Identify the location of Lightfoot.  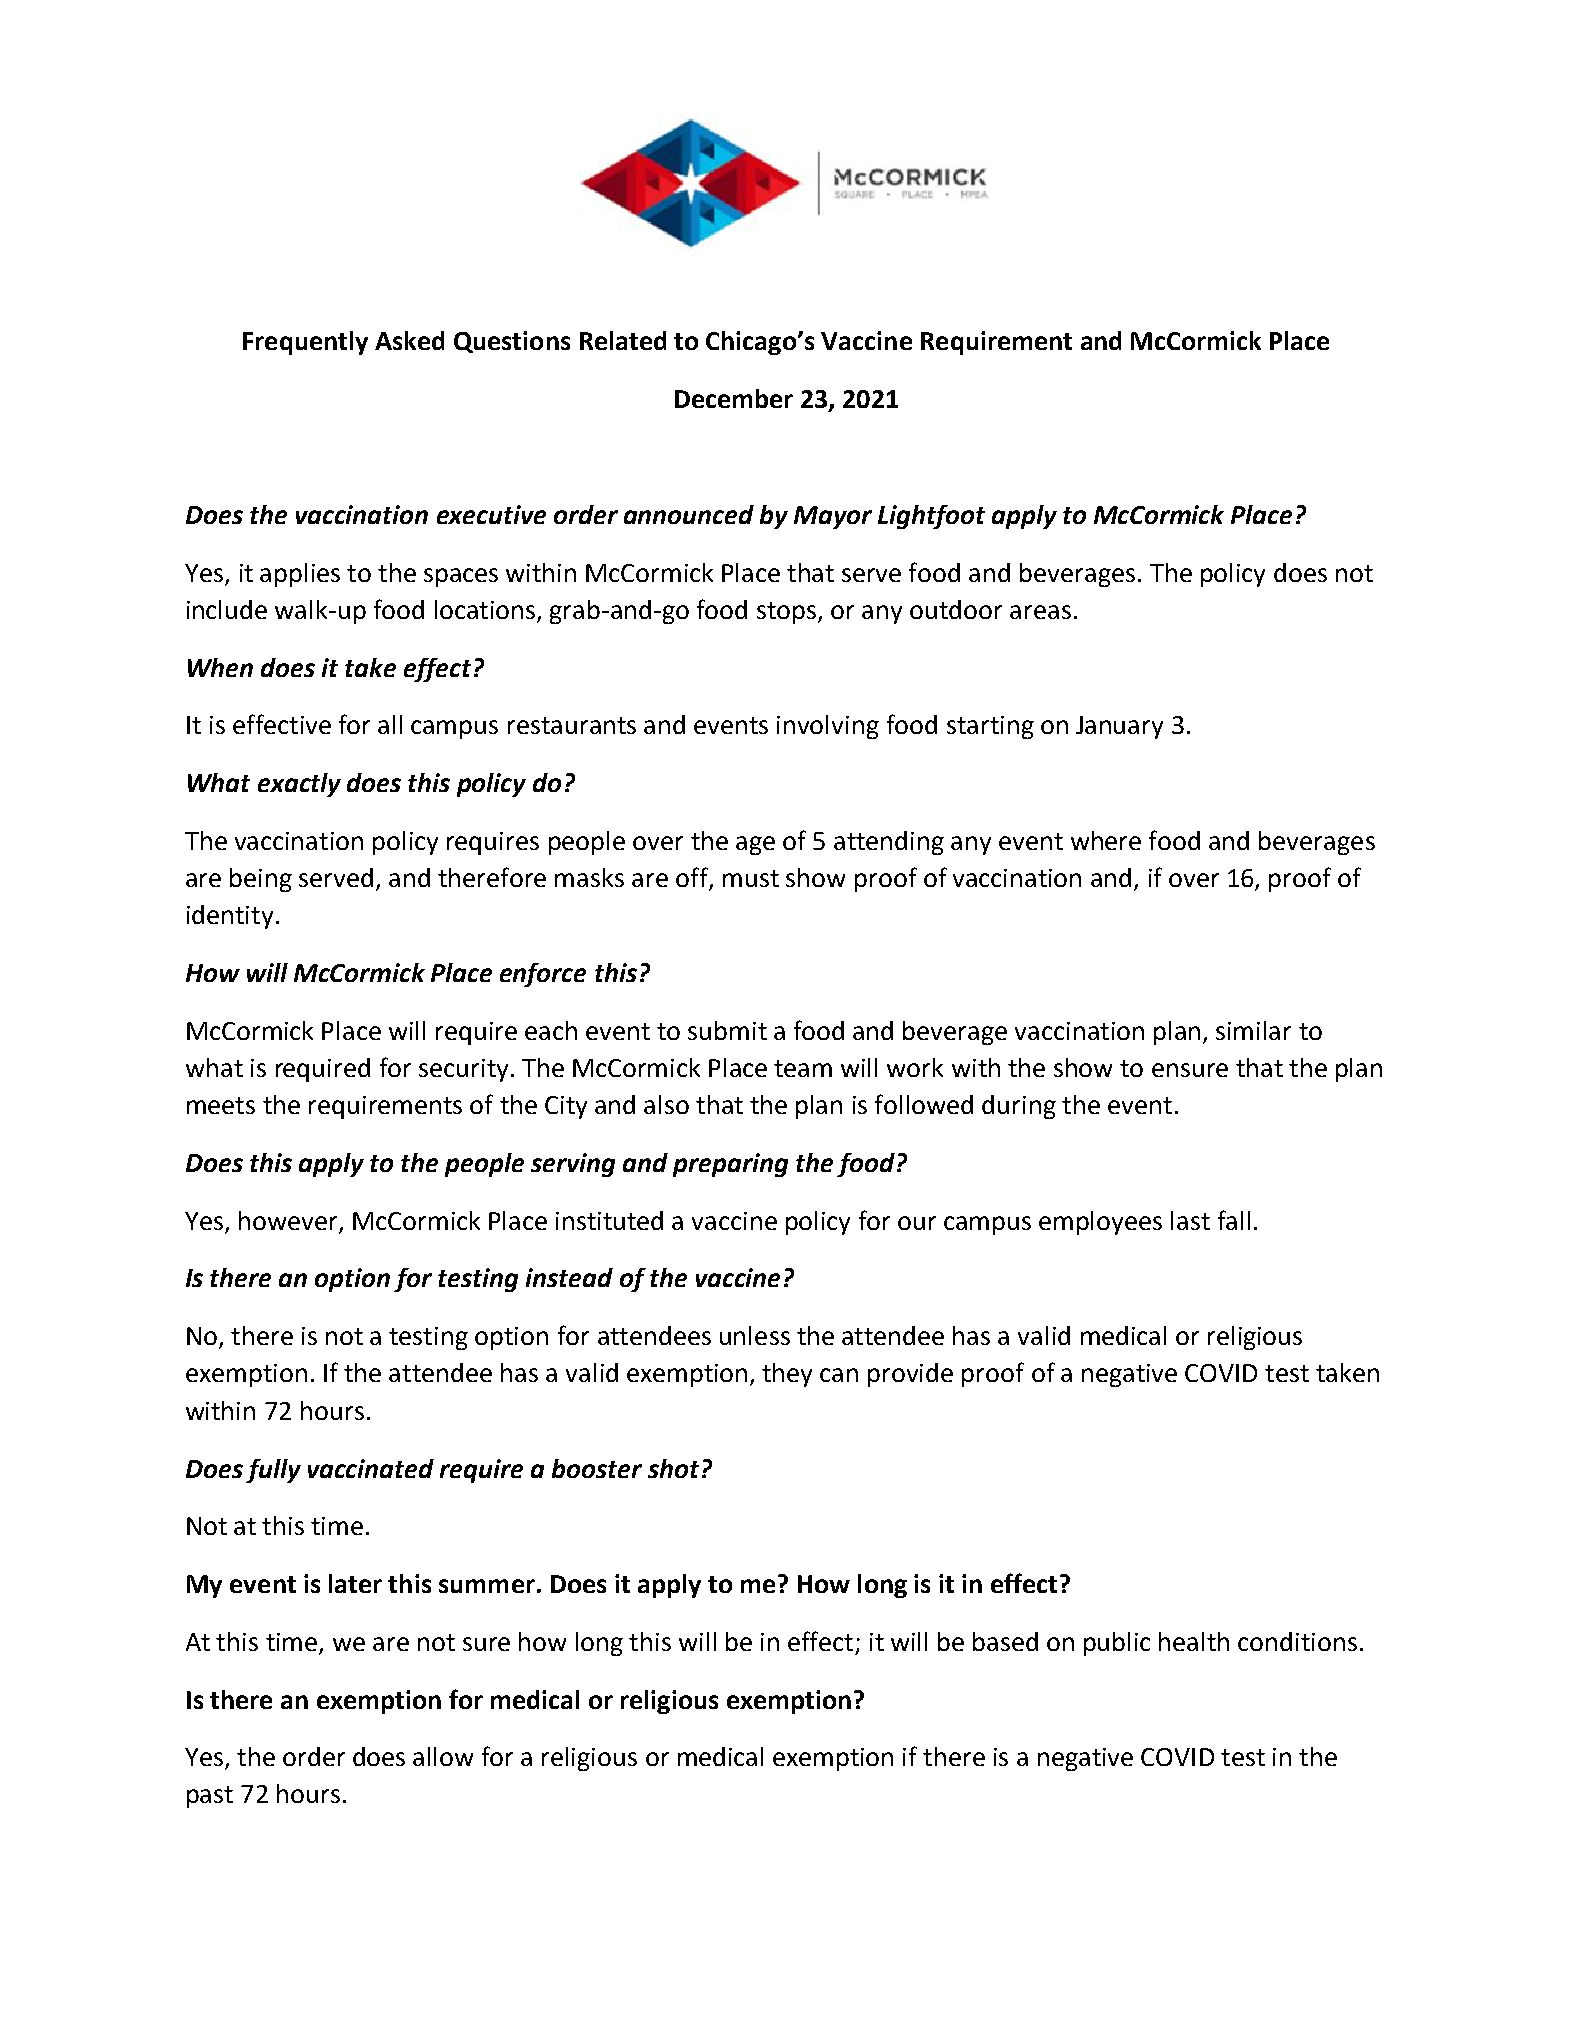
(931, 517).
